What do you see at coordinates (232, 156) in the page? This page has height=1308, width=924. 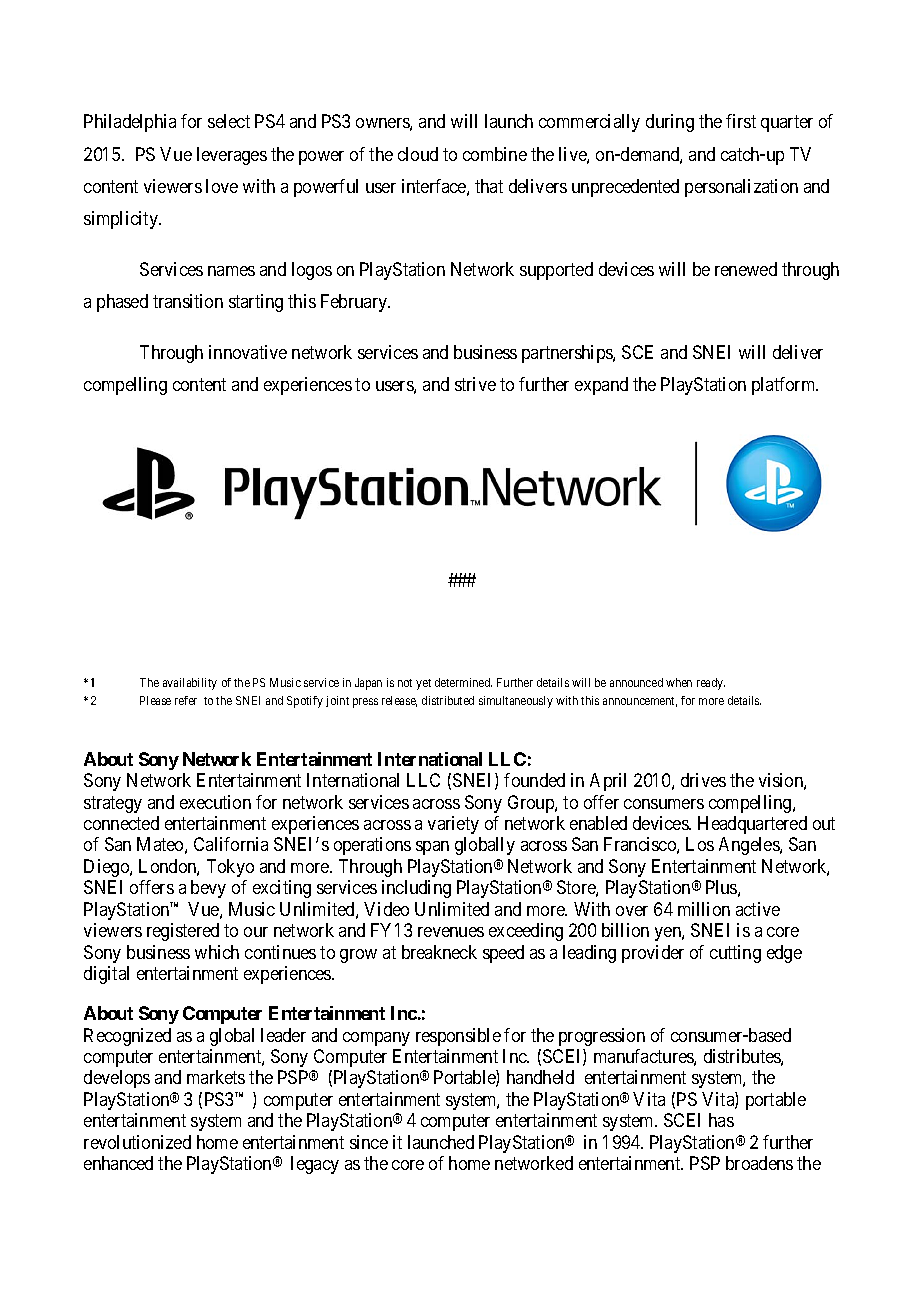 I see `leverages` at bounding box center [232, 156].
